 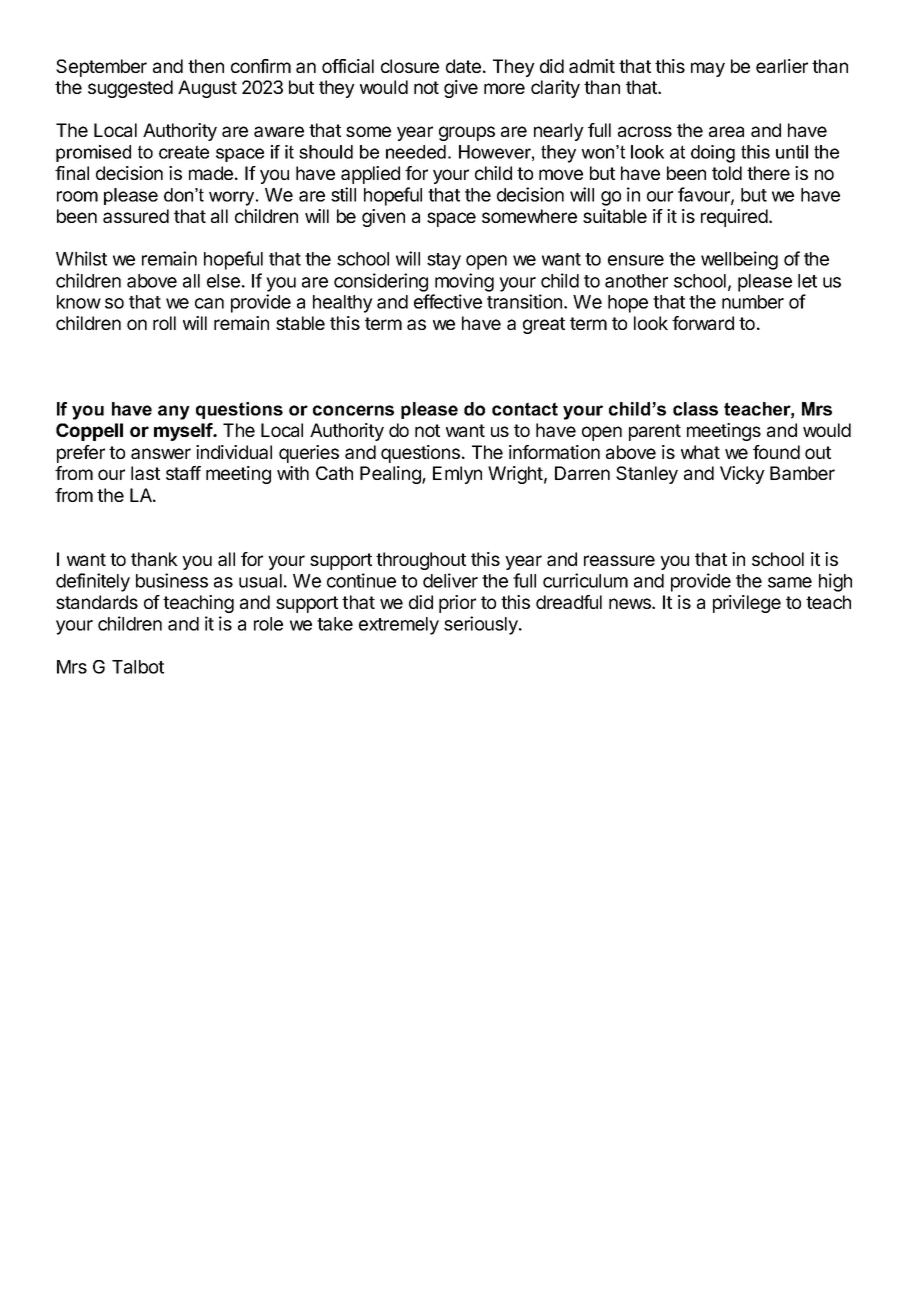 I want to click on required, so click(x=735, y=218).
